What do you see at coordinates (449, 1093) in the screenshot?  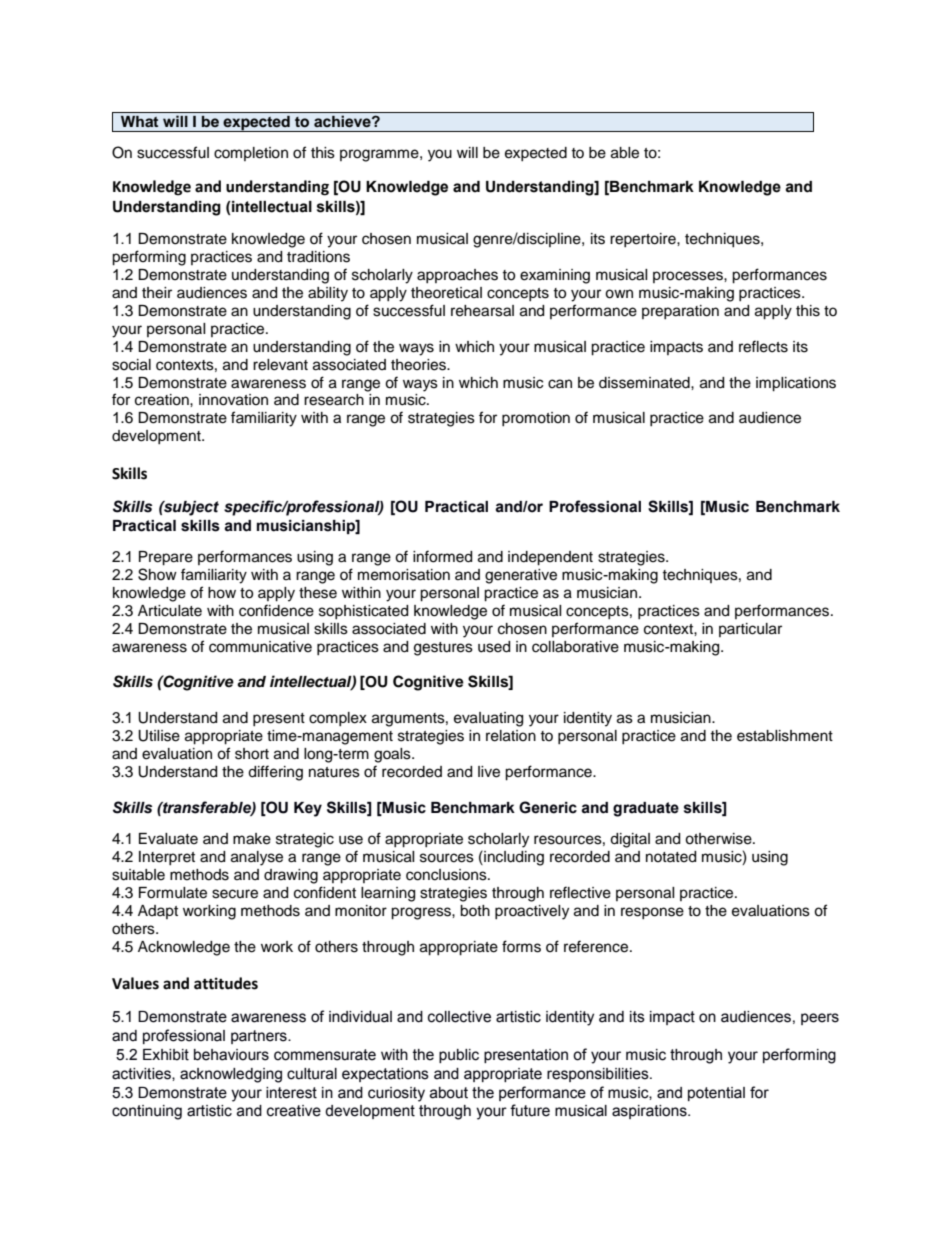 I see `about` at bounding box center [449, 1093].
